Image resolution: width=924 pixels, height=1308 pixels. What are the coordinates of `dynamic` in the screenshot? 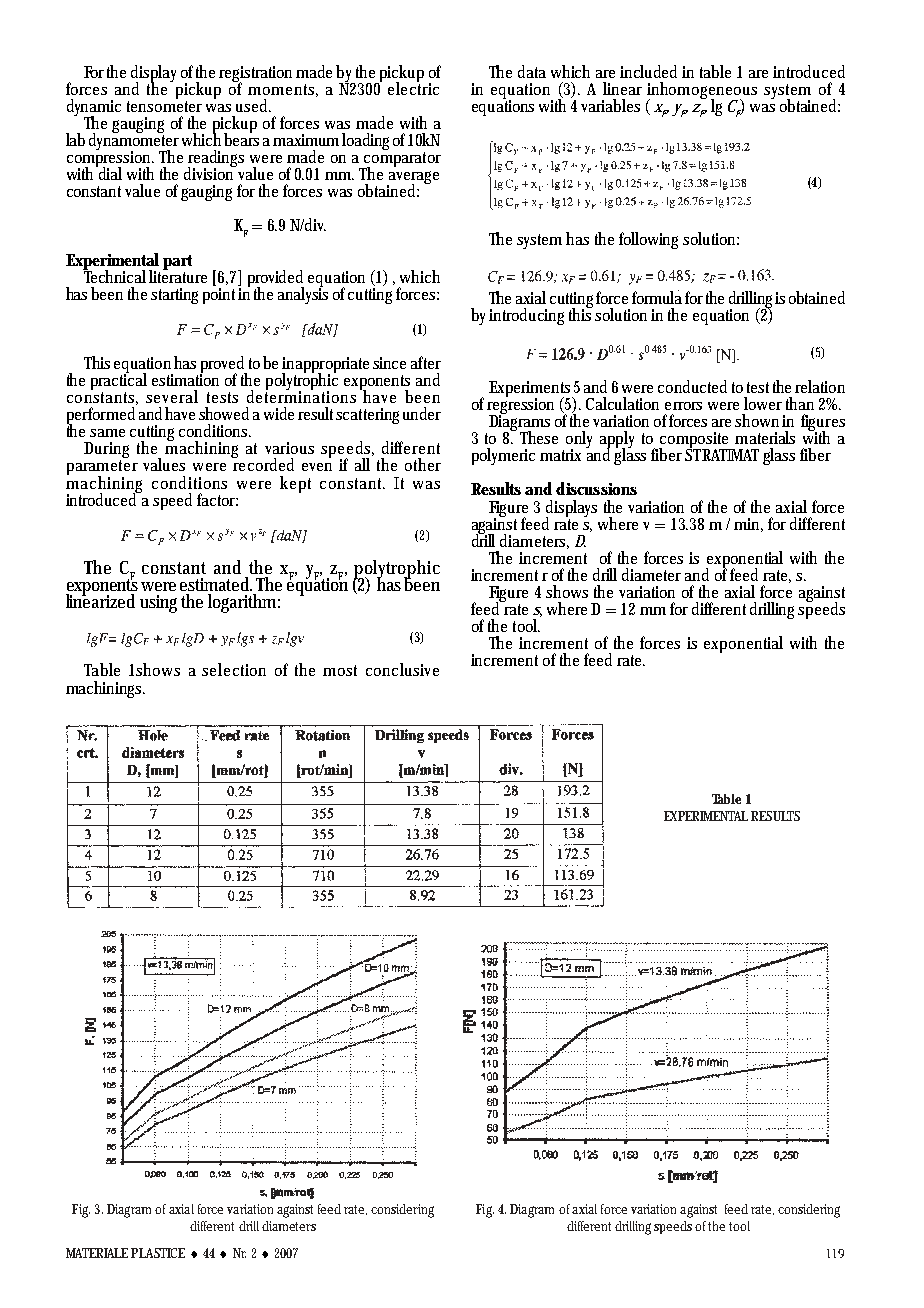 It's located at (94, 109).
